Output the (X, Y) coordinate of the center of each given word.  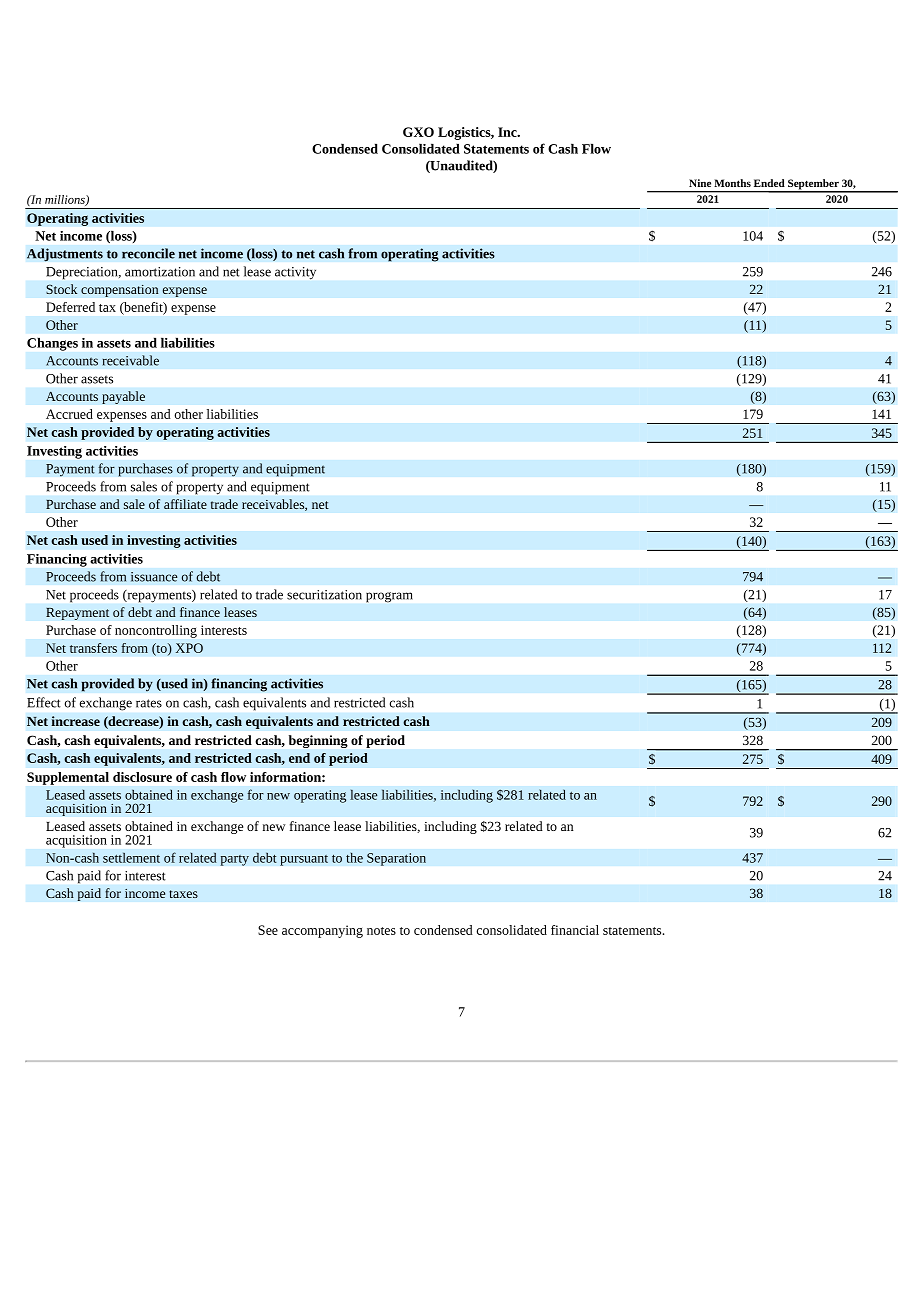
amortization (160, 272)
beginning (318, 741)
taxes (183, 894)
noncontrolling (156, 631)
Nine (700, 183)
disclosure (142, 777)
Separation (396, 859)
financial (575, 930)
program (389, 597)
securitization (324, 595)
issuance (154, 577)
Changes (52, 344)
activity (295, 273)
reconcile (148, 253)
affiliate (185, 504)
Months (732, 183)
